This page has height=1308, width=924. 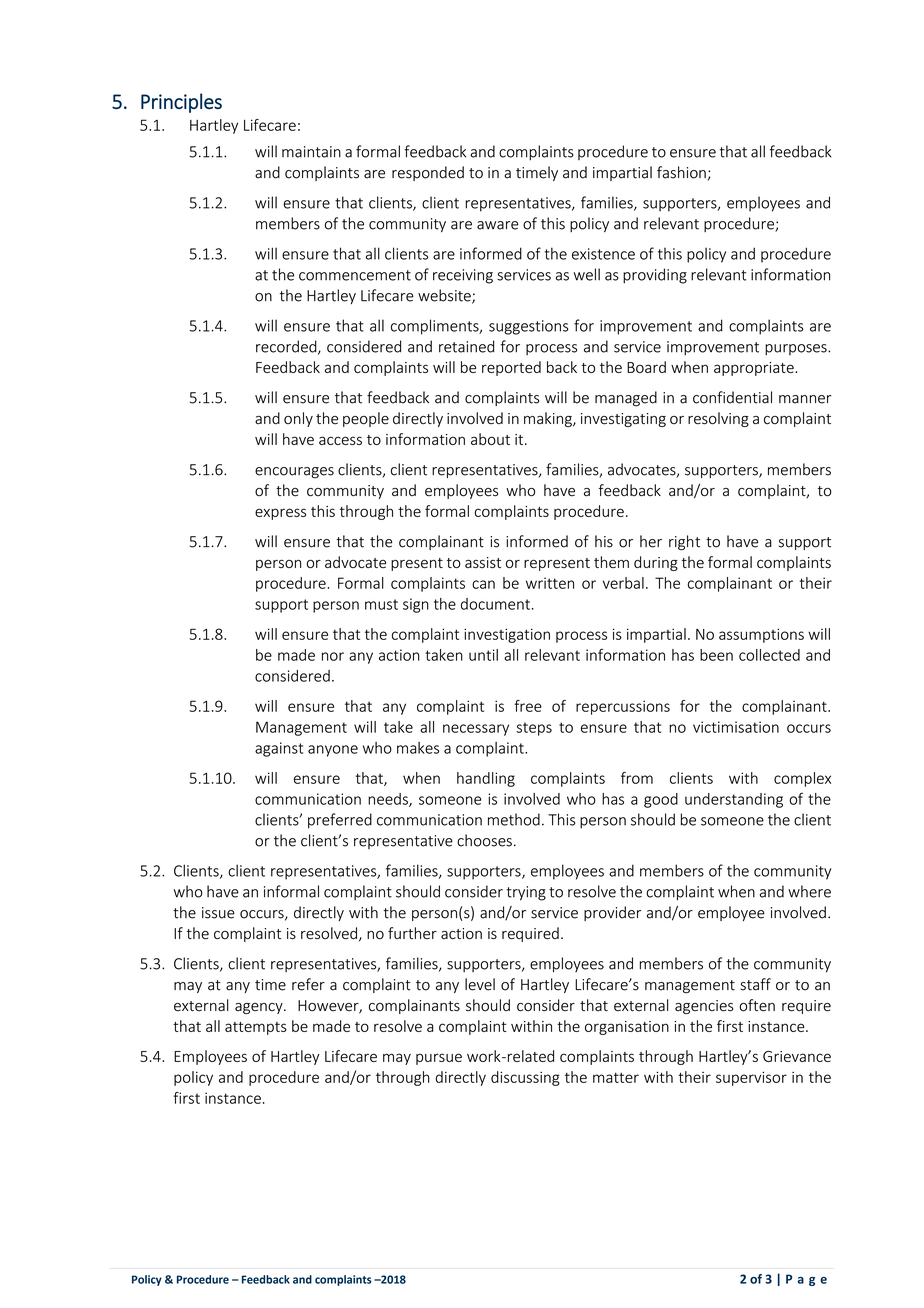 What do you see at coordinates (428, 173) in the page?
I see `responded` at bounding box center [428, 173].
